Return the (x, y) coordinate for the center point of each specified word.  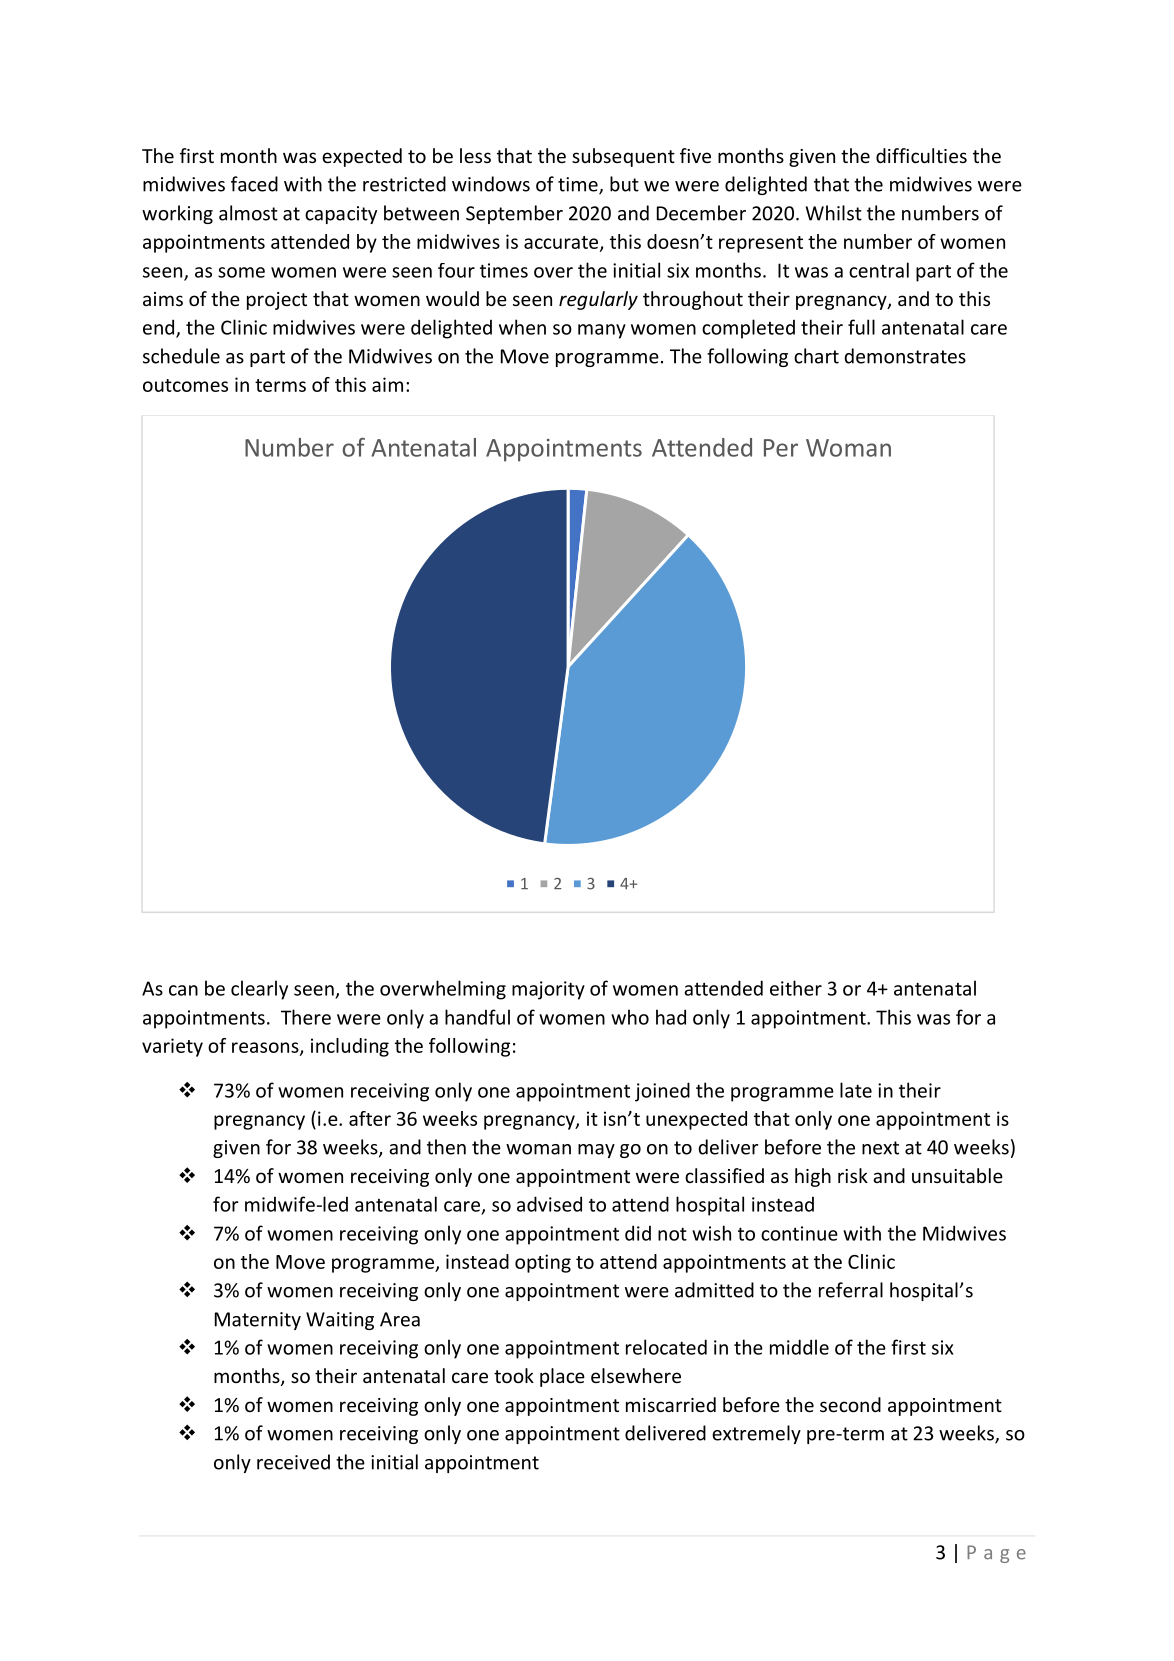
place (562, 1377)
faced (254, 184)
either (796, 988)
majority (548, 990)
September (514, 214)
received (293, 1462)
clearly (259, 990)
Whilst (834, 213)
